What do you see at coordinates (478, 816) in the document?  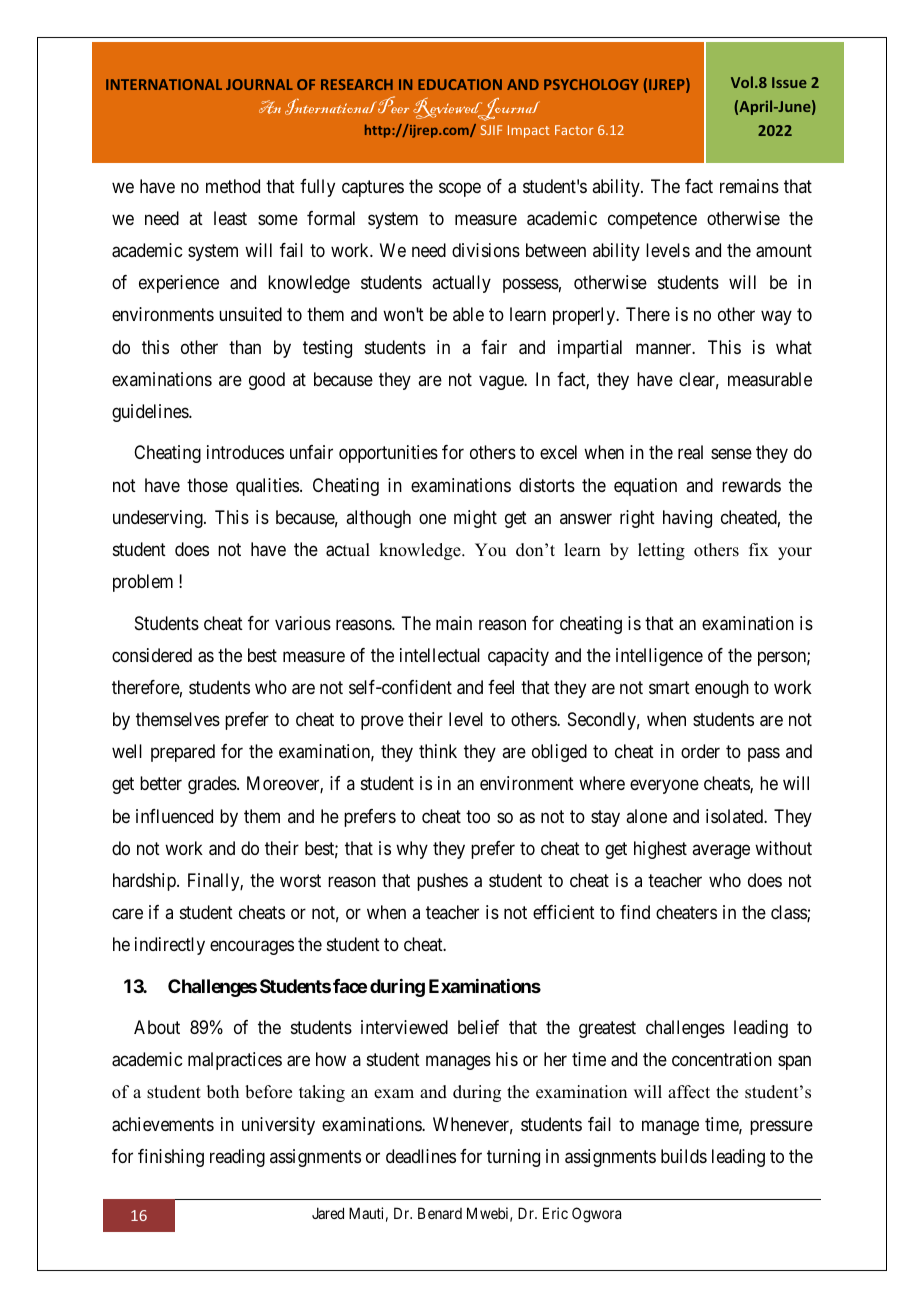 I see `too` at bounding box center [478, 816].
